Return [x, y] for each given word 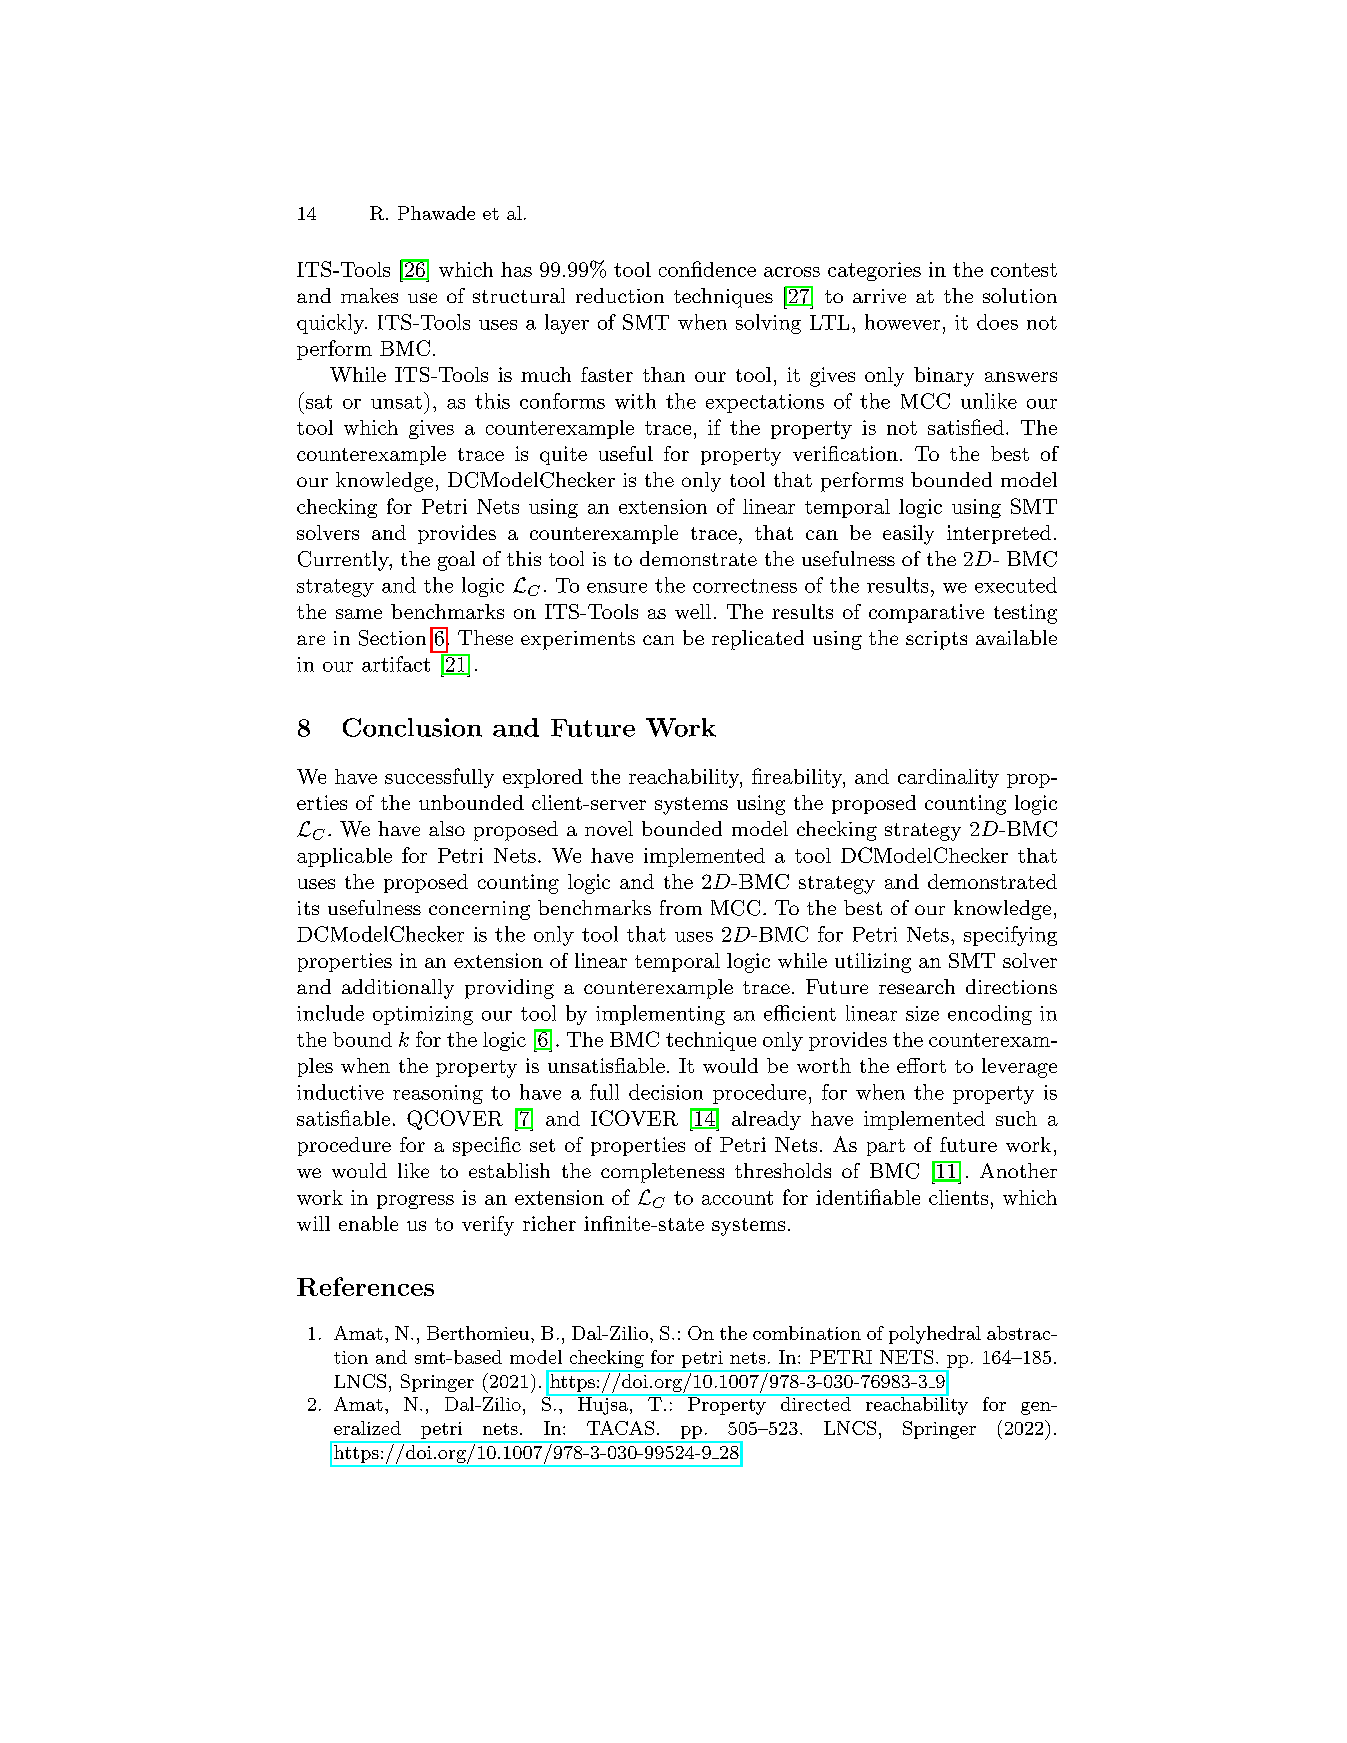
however [902, 322]
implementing [660, 1015]
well [693, 611]
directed [815, 1403]
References [365, 1286]
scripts [936, 640]
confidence [707, 269]
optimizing [423, 1015]
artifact [396, 664]
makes [369, 295]
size [922, 1013]
